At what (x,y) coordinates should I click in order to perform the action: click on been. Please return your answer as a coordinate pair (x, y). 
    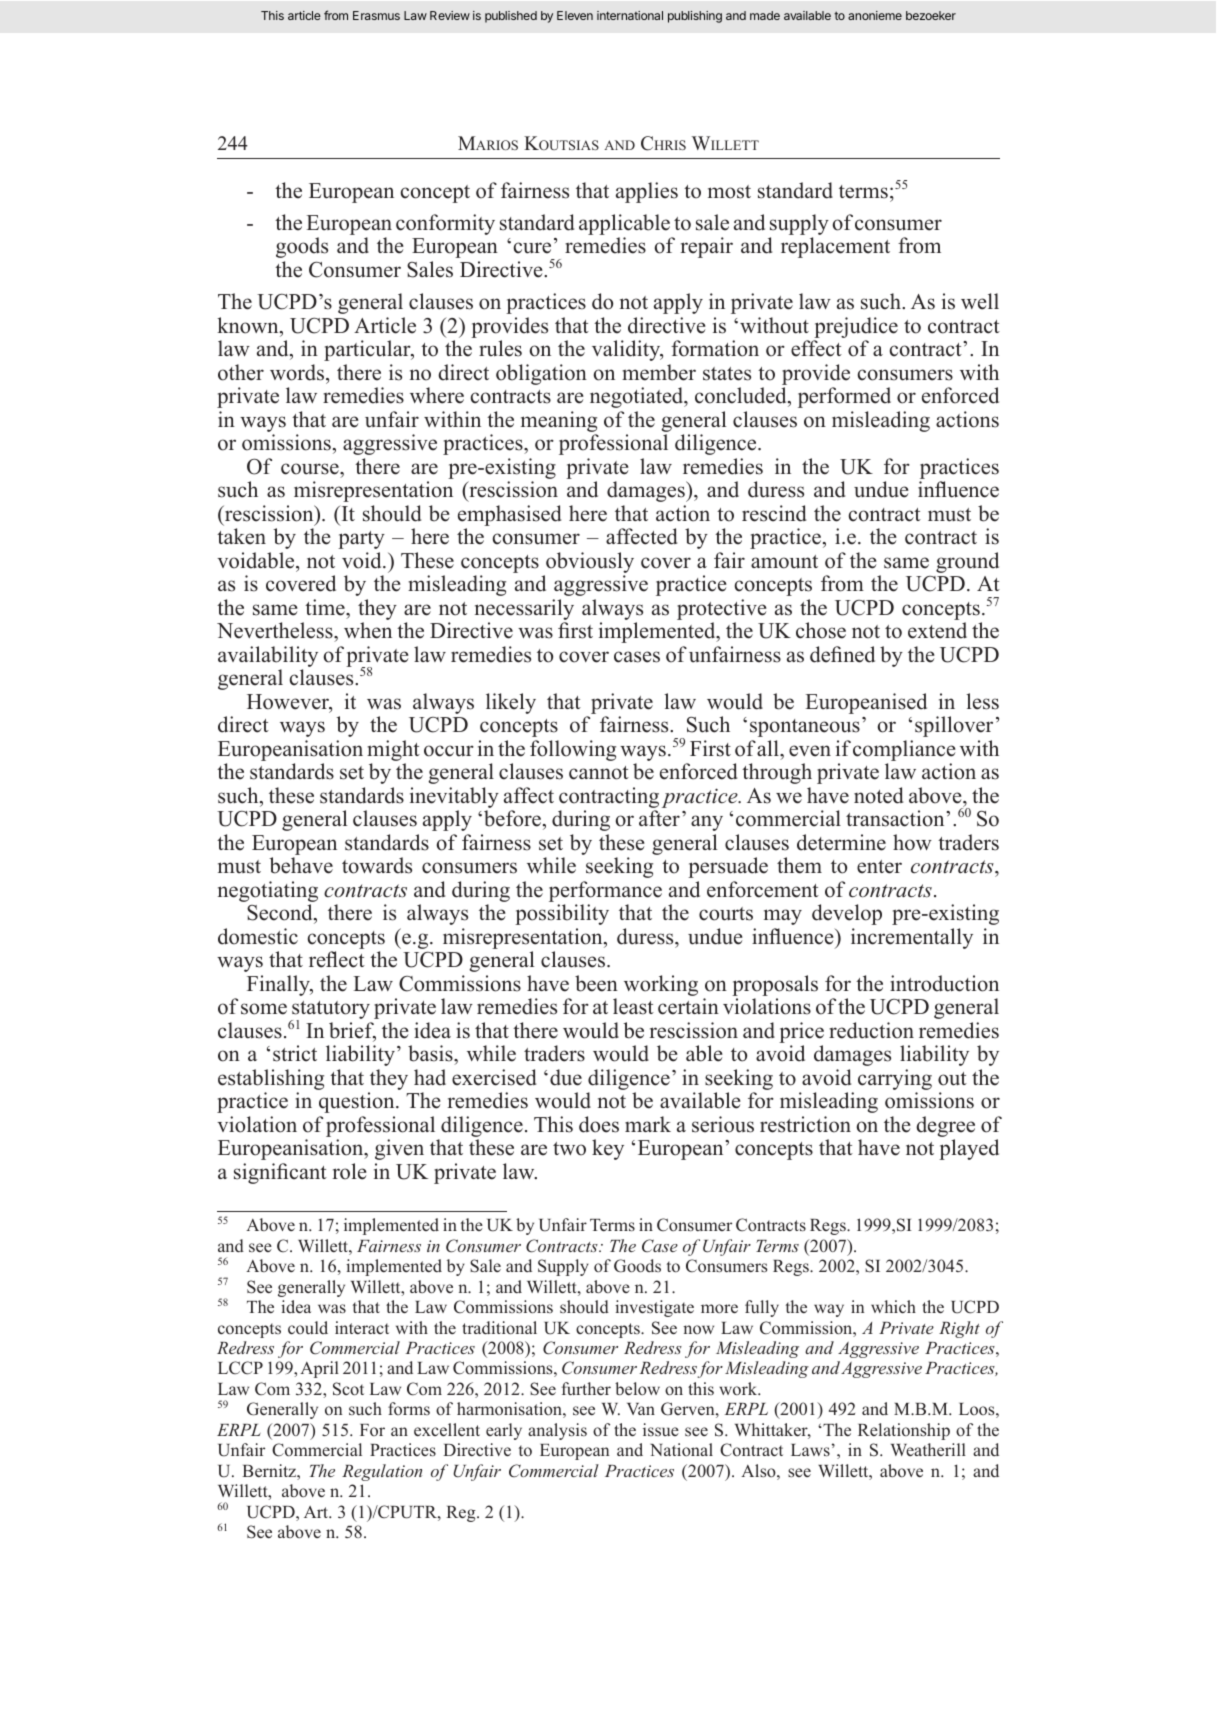
    Looking at the image, I should click on (596, 983).
